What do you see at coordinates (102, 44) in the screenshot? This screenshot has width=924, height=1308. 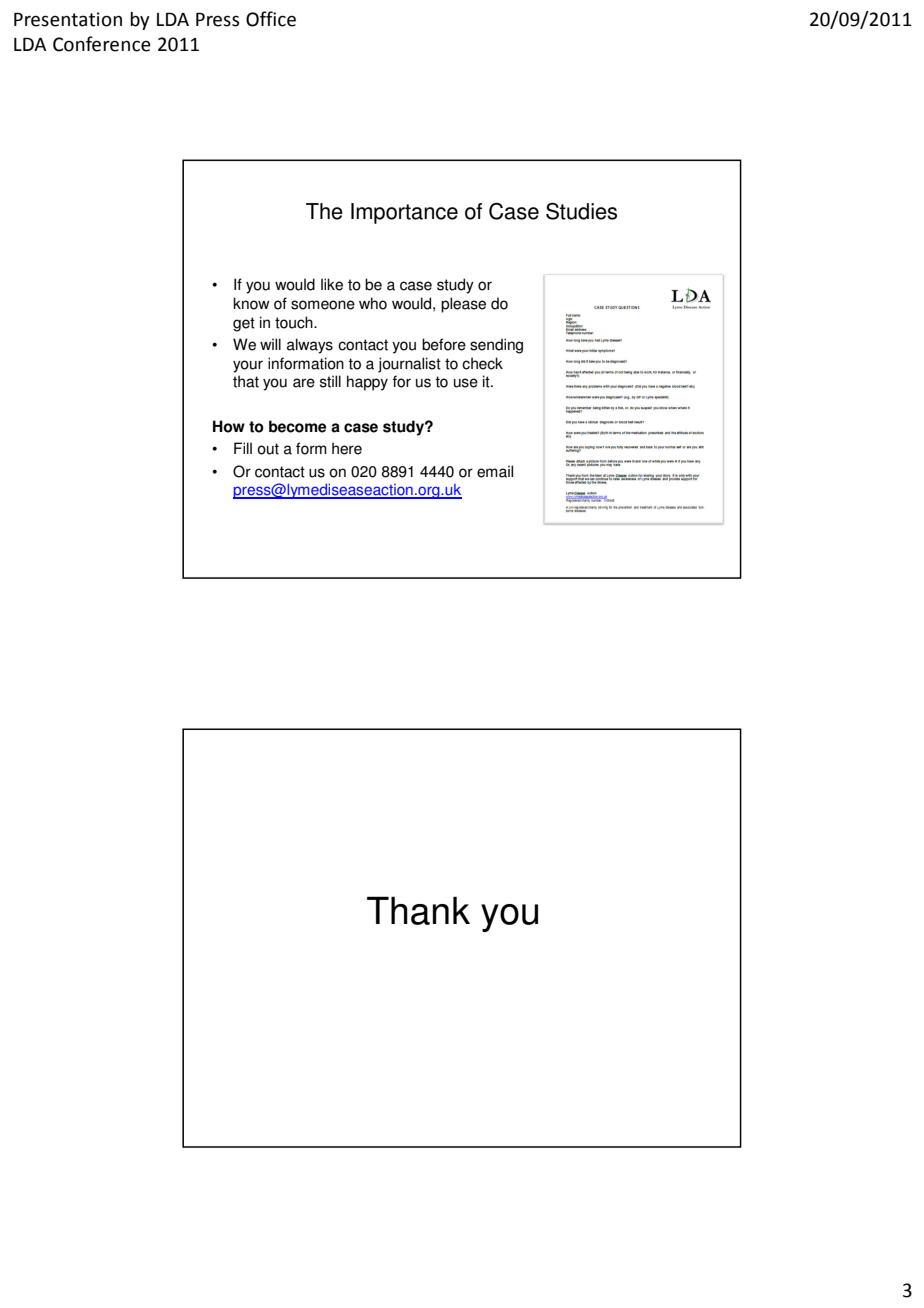 I see `Conference` at bounding box center [102, 44].
